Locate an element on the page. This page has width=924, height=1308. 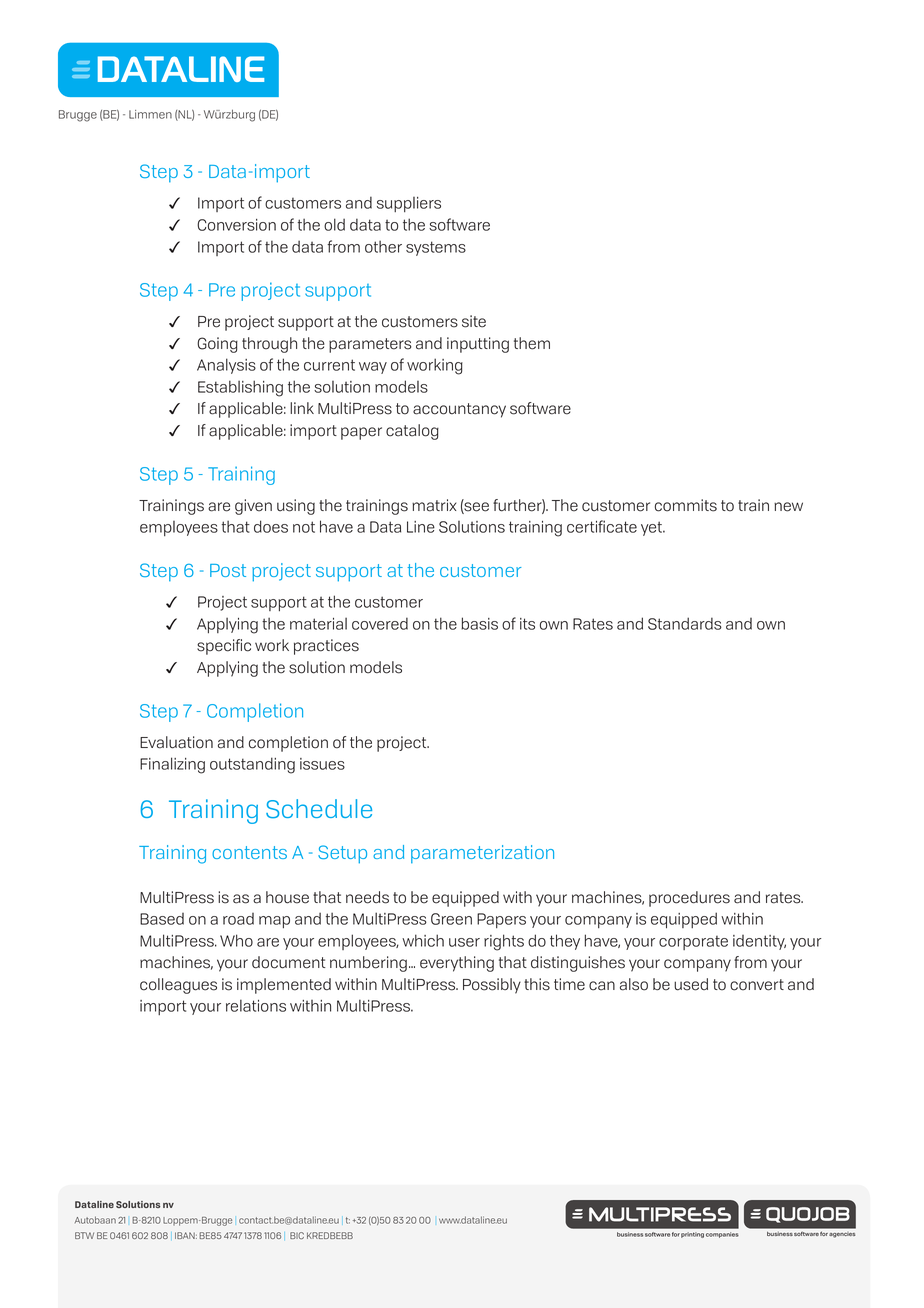
parameterization is located at coordinates (482, 854).
